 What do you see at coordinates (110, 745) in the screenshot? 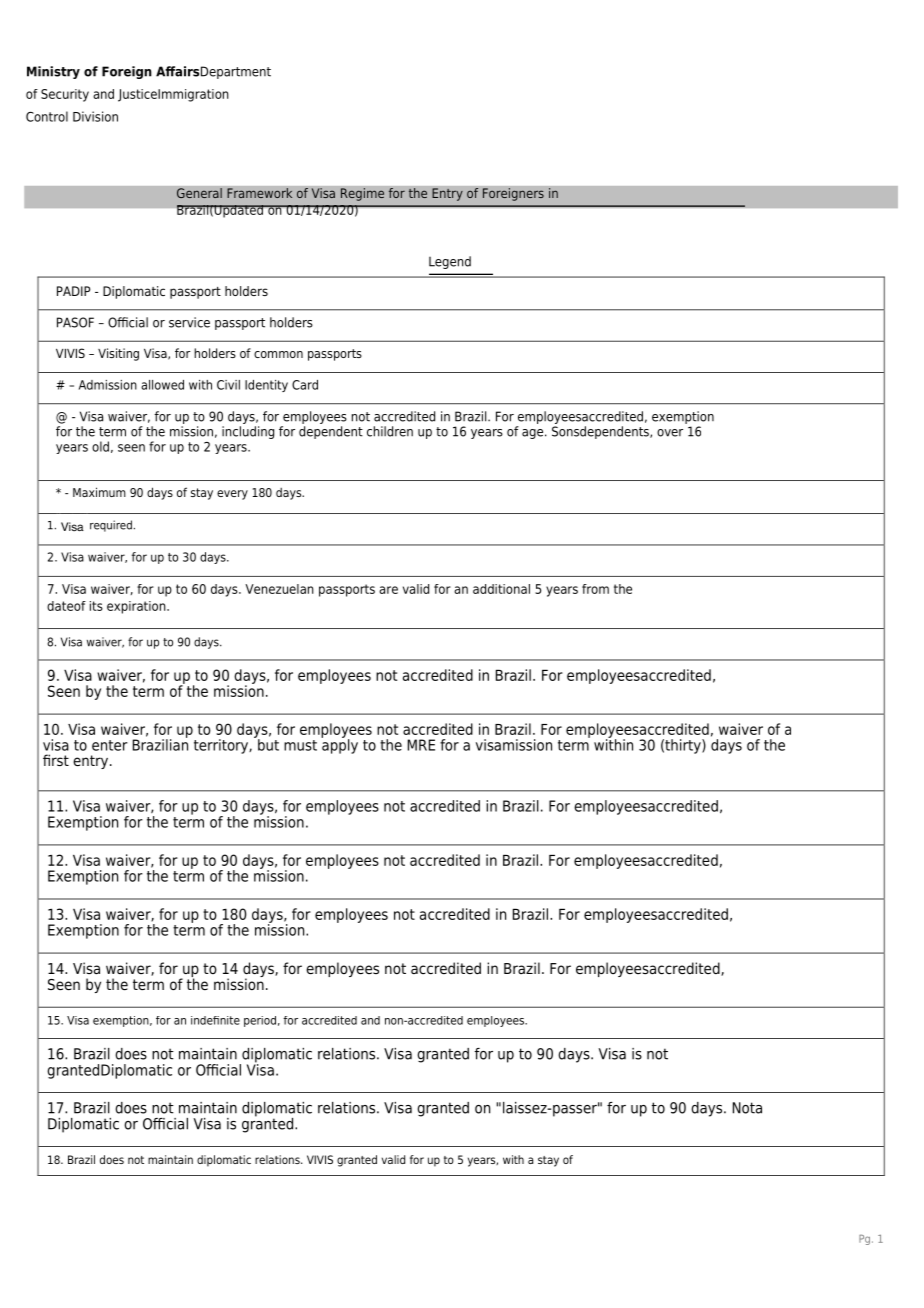
I see `enter` at bounding box center [110, 745].
